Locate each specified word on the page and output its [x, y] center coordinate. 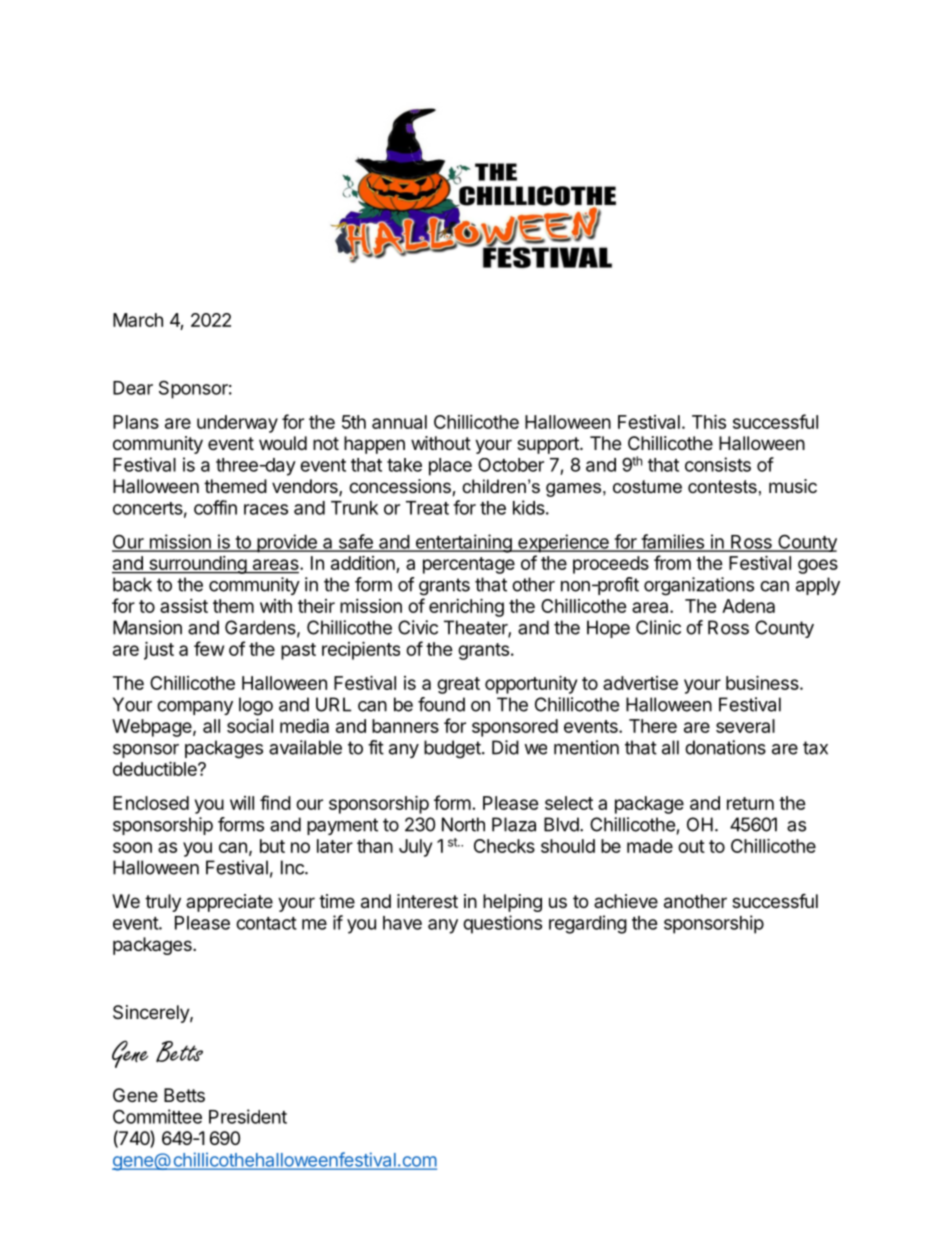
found [441, 704]
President [248, 1116]
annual [399, 422]
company [195, 708]
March [138, 320]
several [745, 726]
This [709, 421]
